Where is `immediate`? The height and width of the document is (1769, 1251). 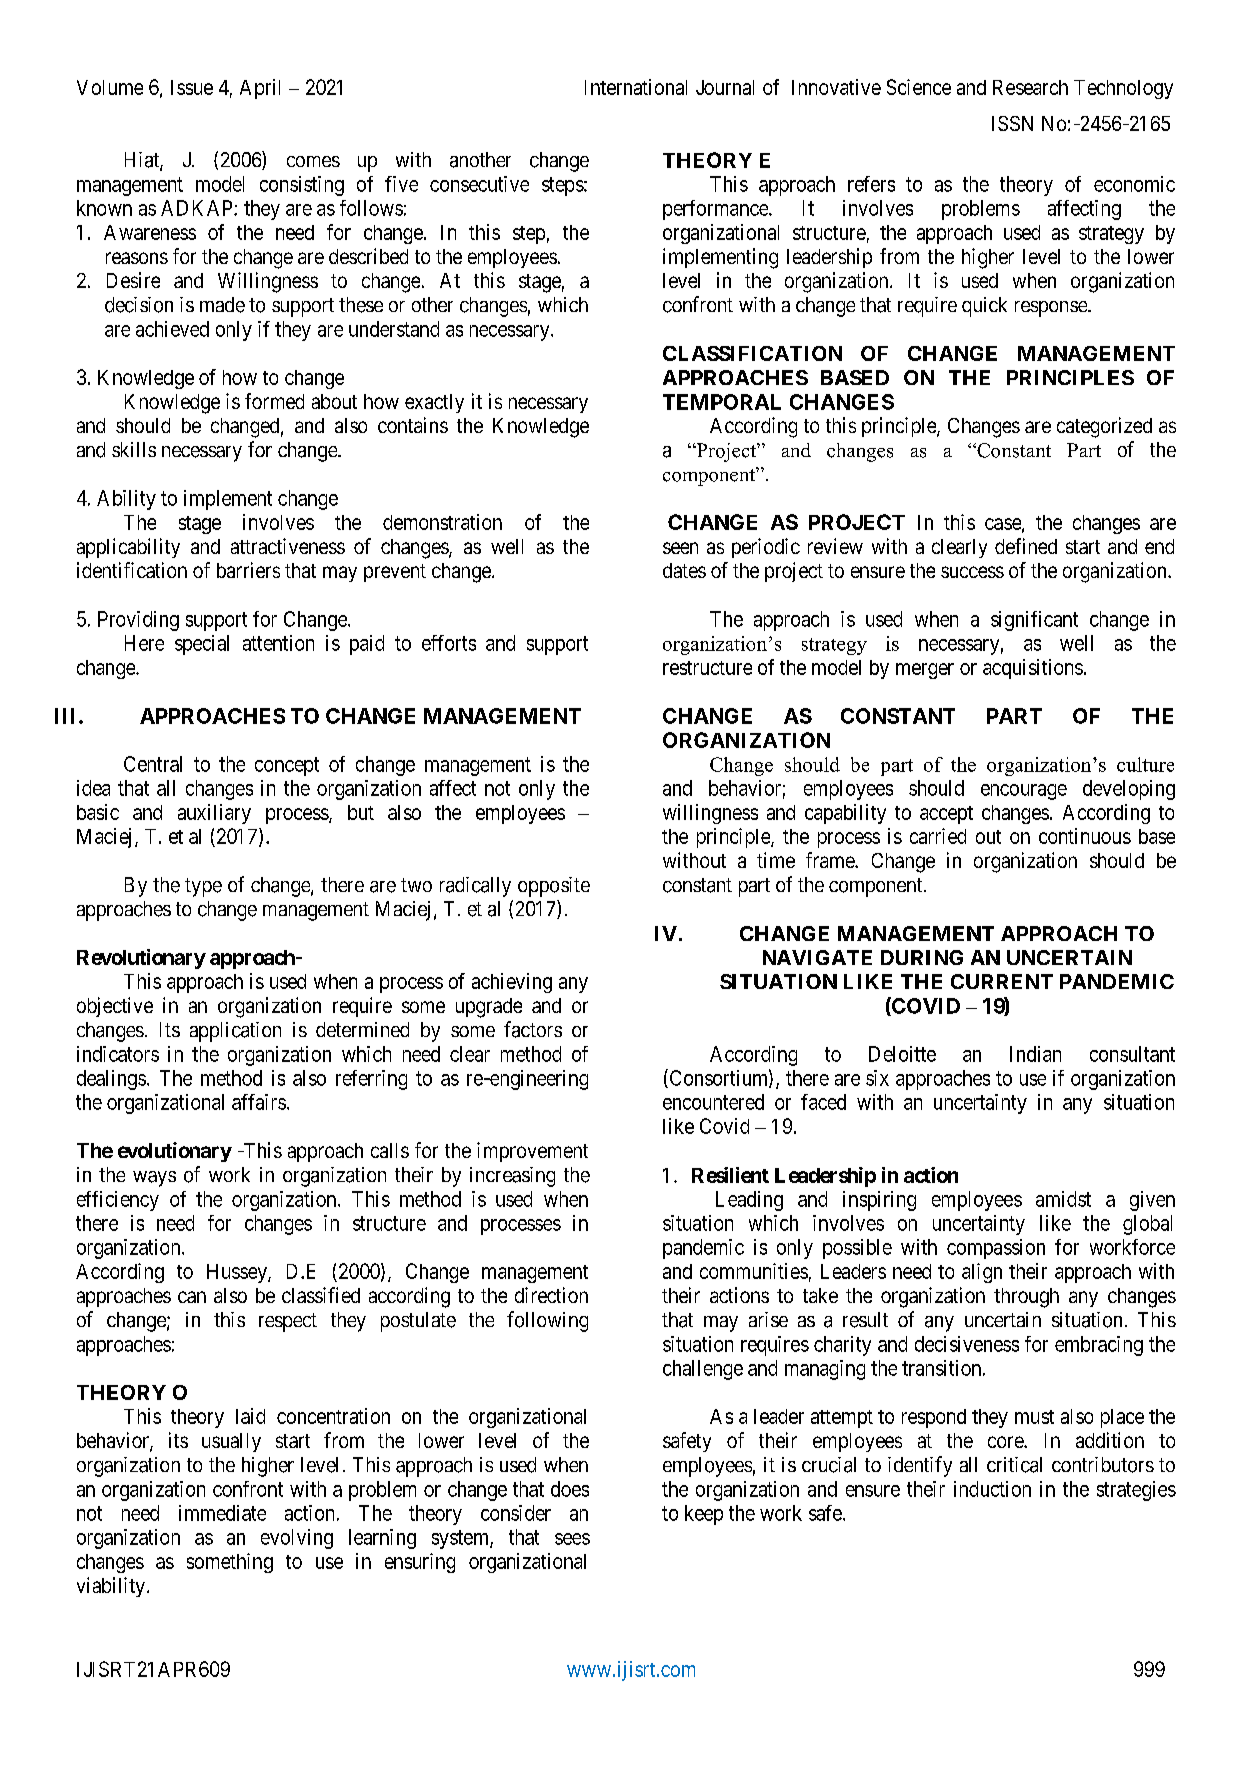
immediate is located at coordinates (222, 1513).
